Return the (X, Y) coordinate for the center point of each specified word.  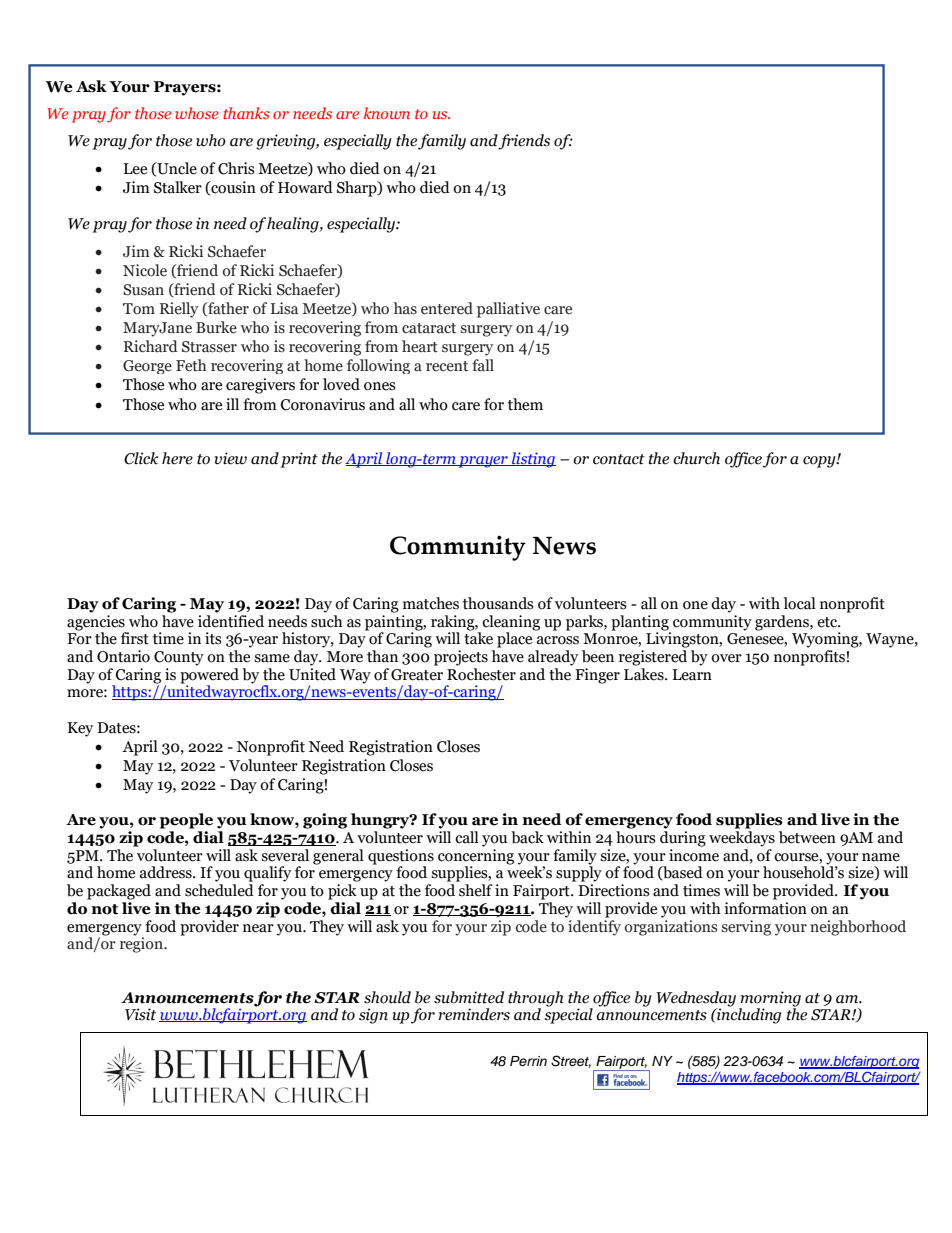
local (800, 603)
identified (231, 621)
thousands (498, 603)
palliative (508, 310)
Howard (305, 187)
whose (197, 113)
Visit (140, 1014)
